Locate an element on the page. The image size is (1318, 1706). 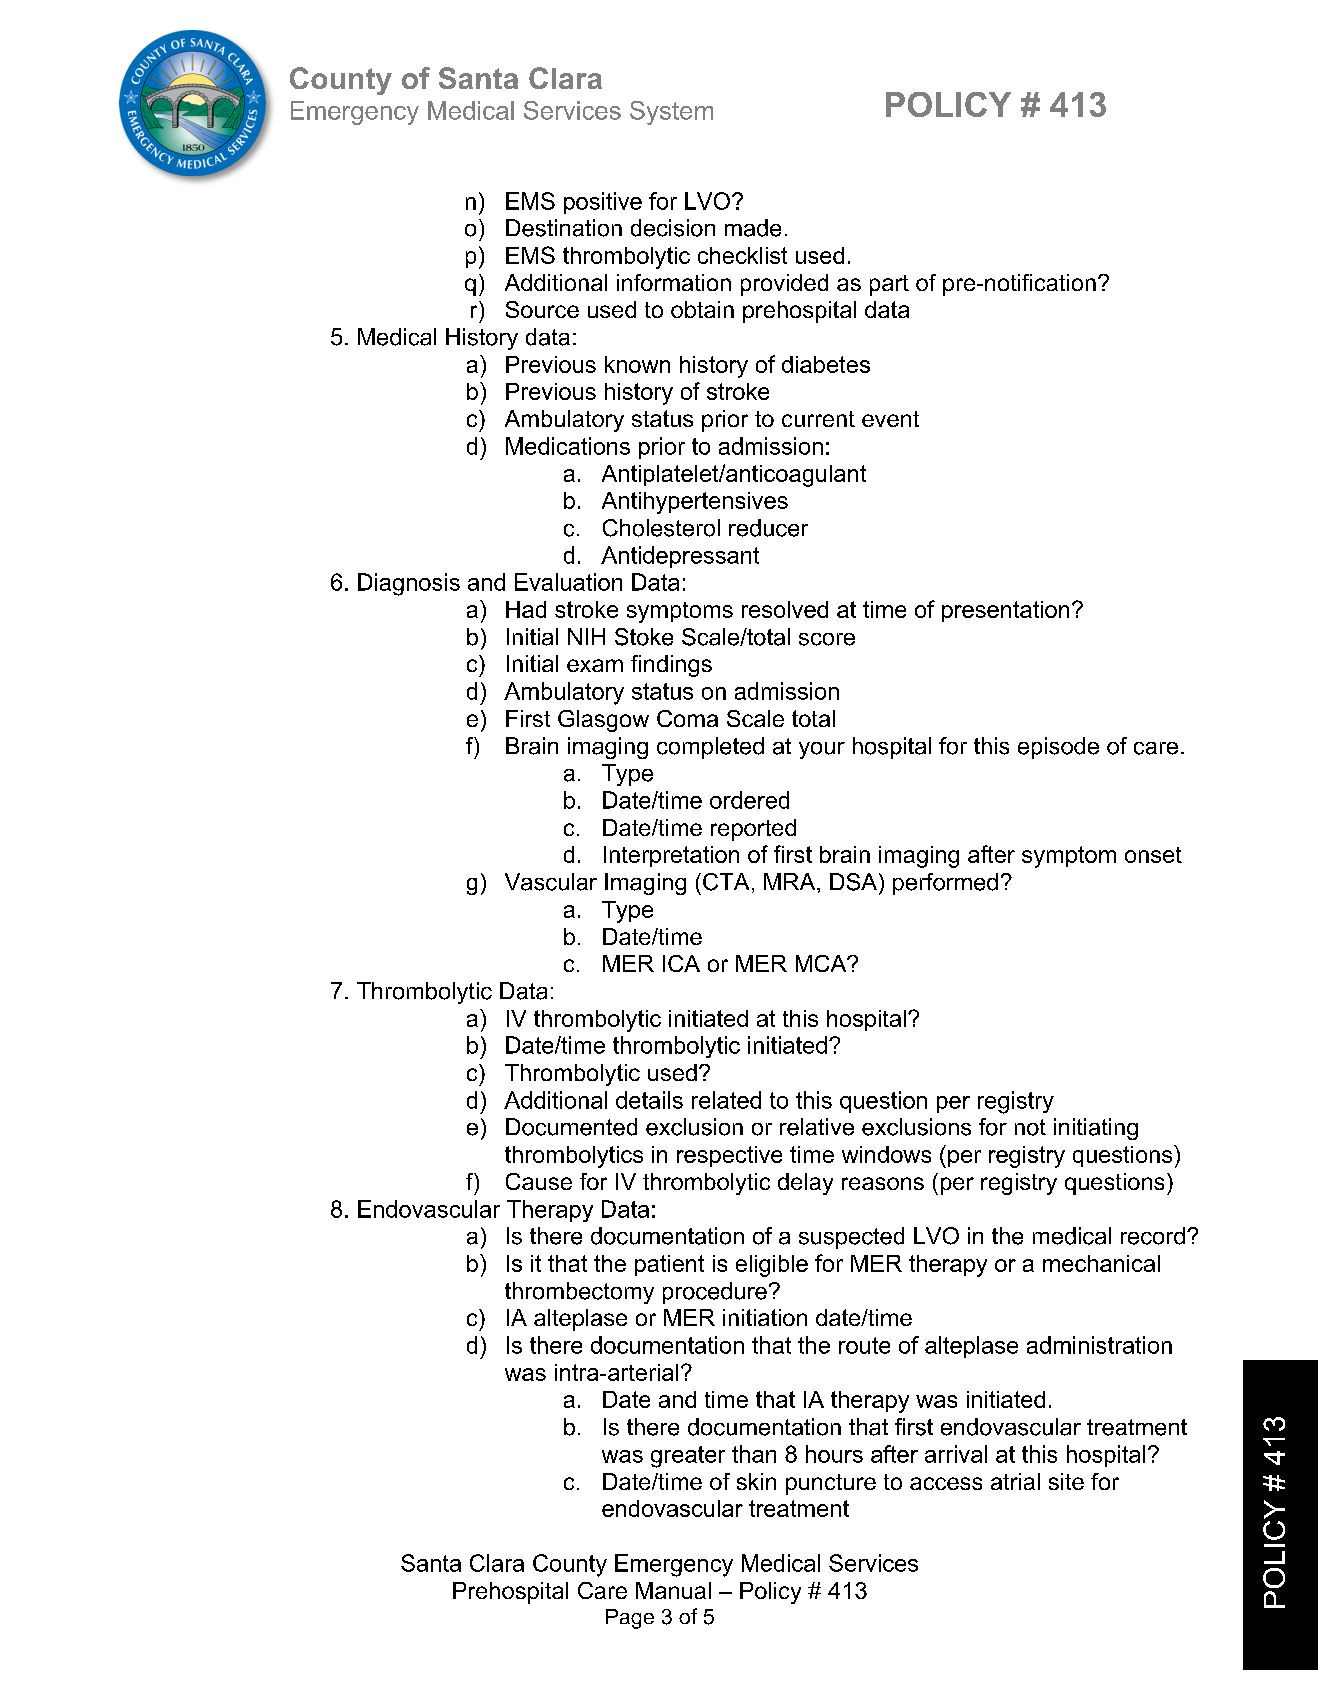
resolved is located at coordinates (785, 609).
